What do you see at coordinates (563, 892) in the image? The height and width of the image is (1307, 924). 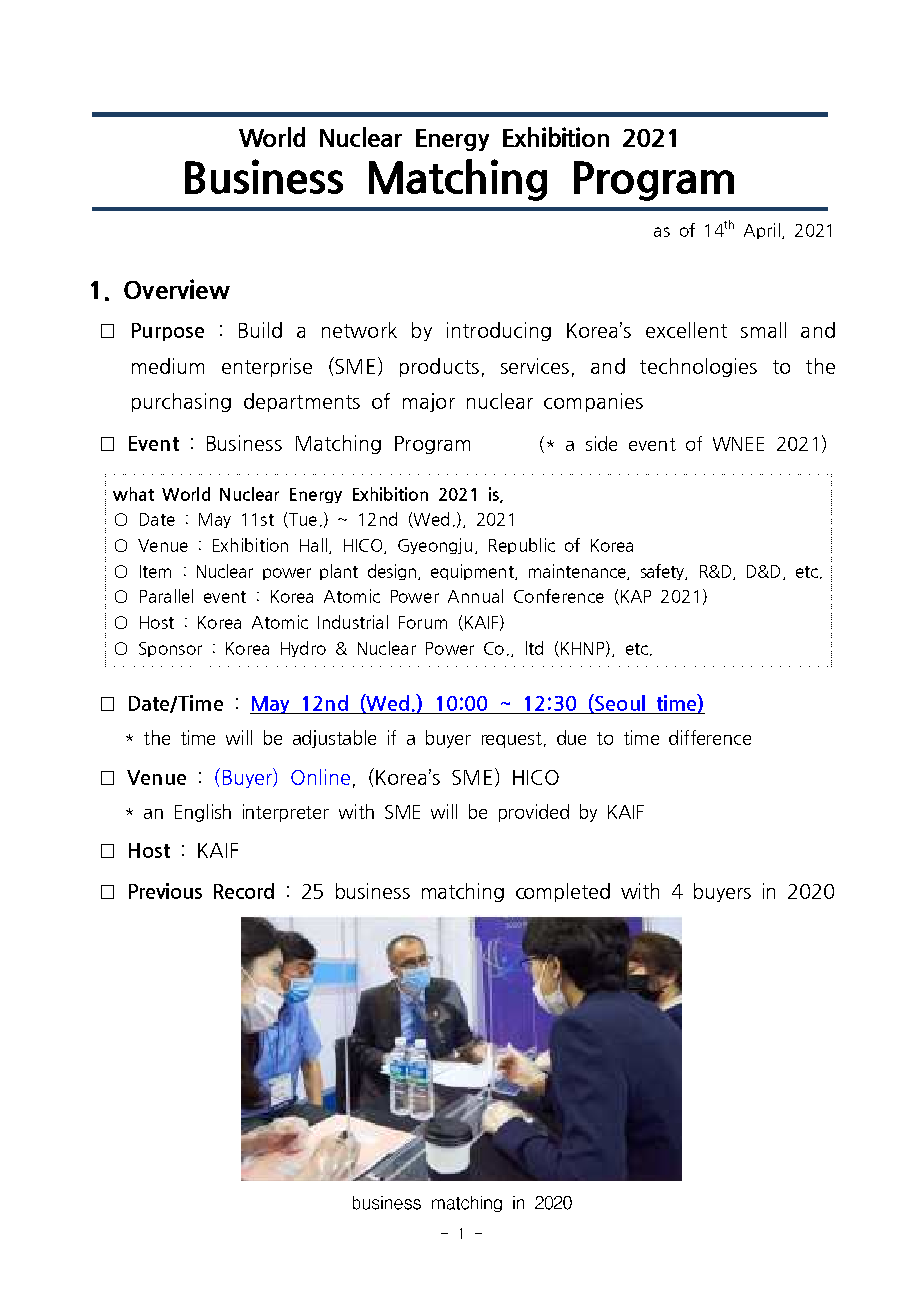 I see `completed` at bounding box center [563, 892].
